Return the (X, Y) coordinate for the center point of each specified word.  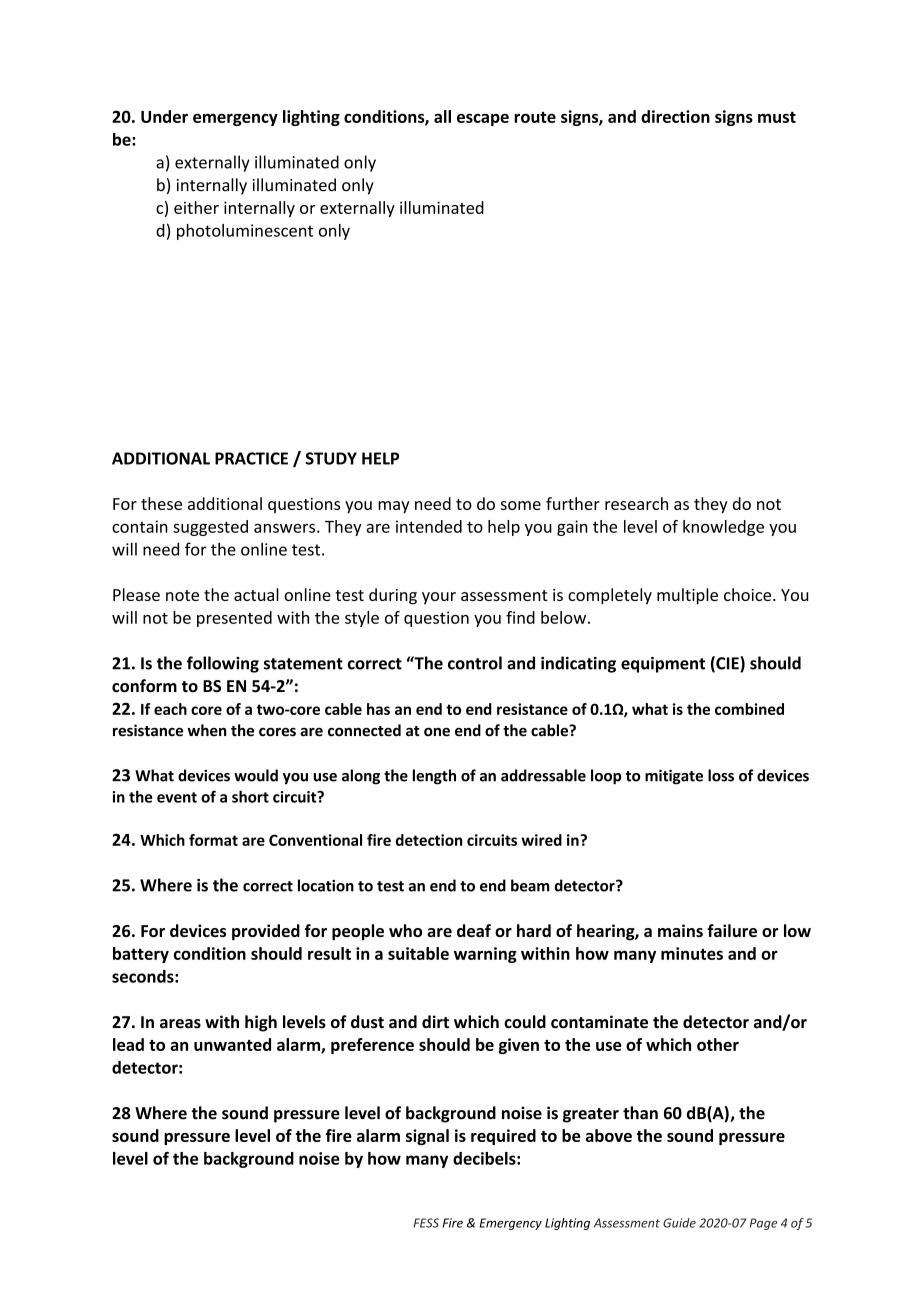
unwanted (232, 1044)
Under (164, 116)
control (475, 663)
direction (675, 116)
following (223, 664)
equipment (663, 665)
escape (483, 119)
